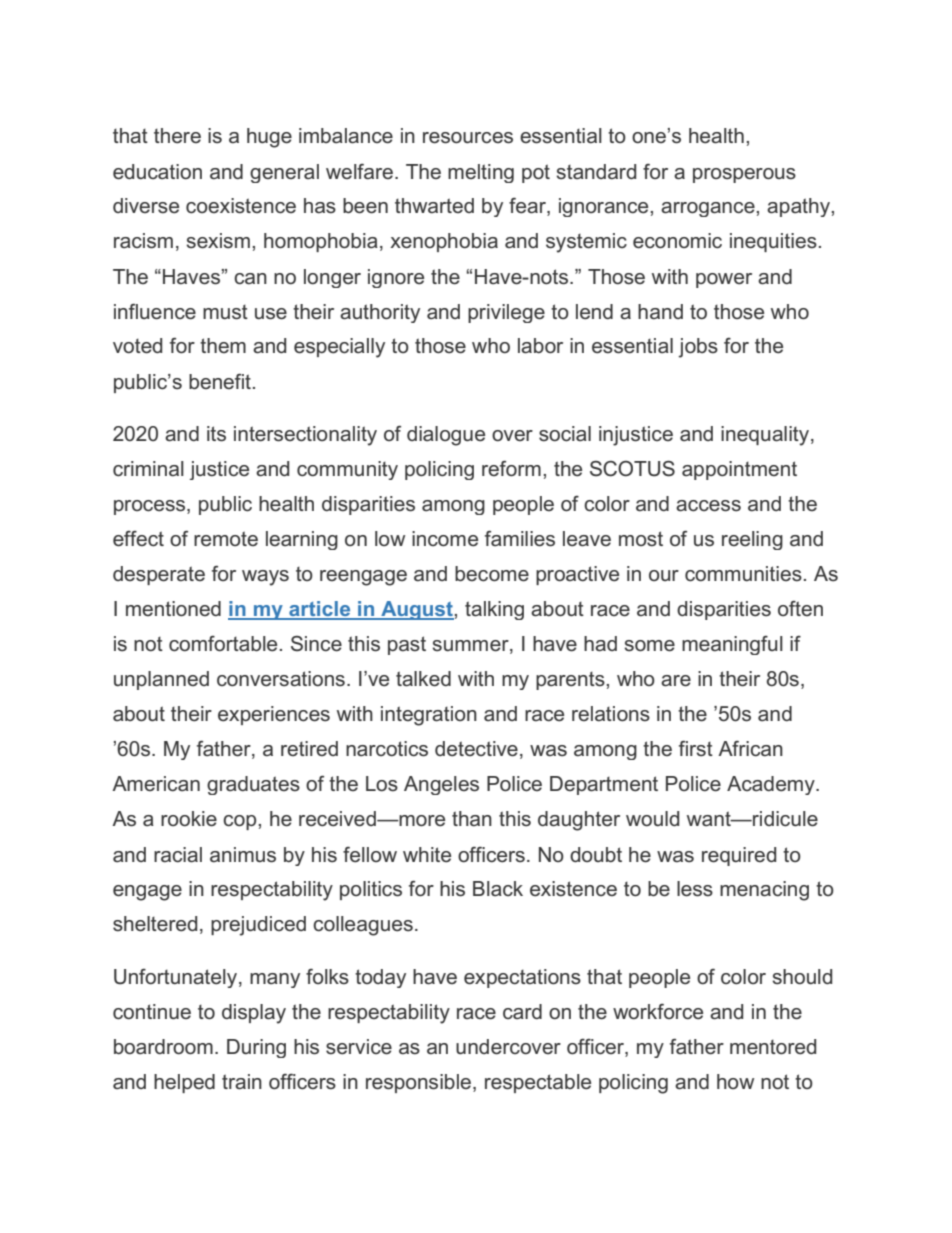 This screenshot has width=952, height=1233. I want to click on During, so click(256, 1048).
